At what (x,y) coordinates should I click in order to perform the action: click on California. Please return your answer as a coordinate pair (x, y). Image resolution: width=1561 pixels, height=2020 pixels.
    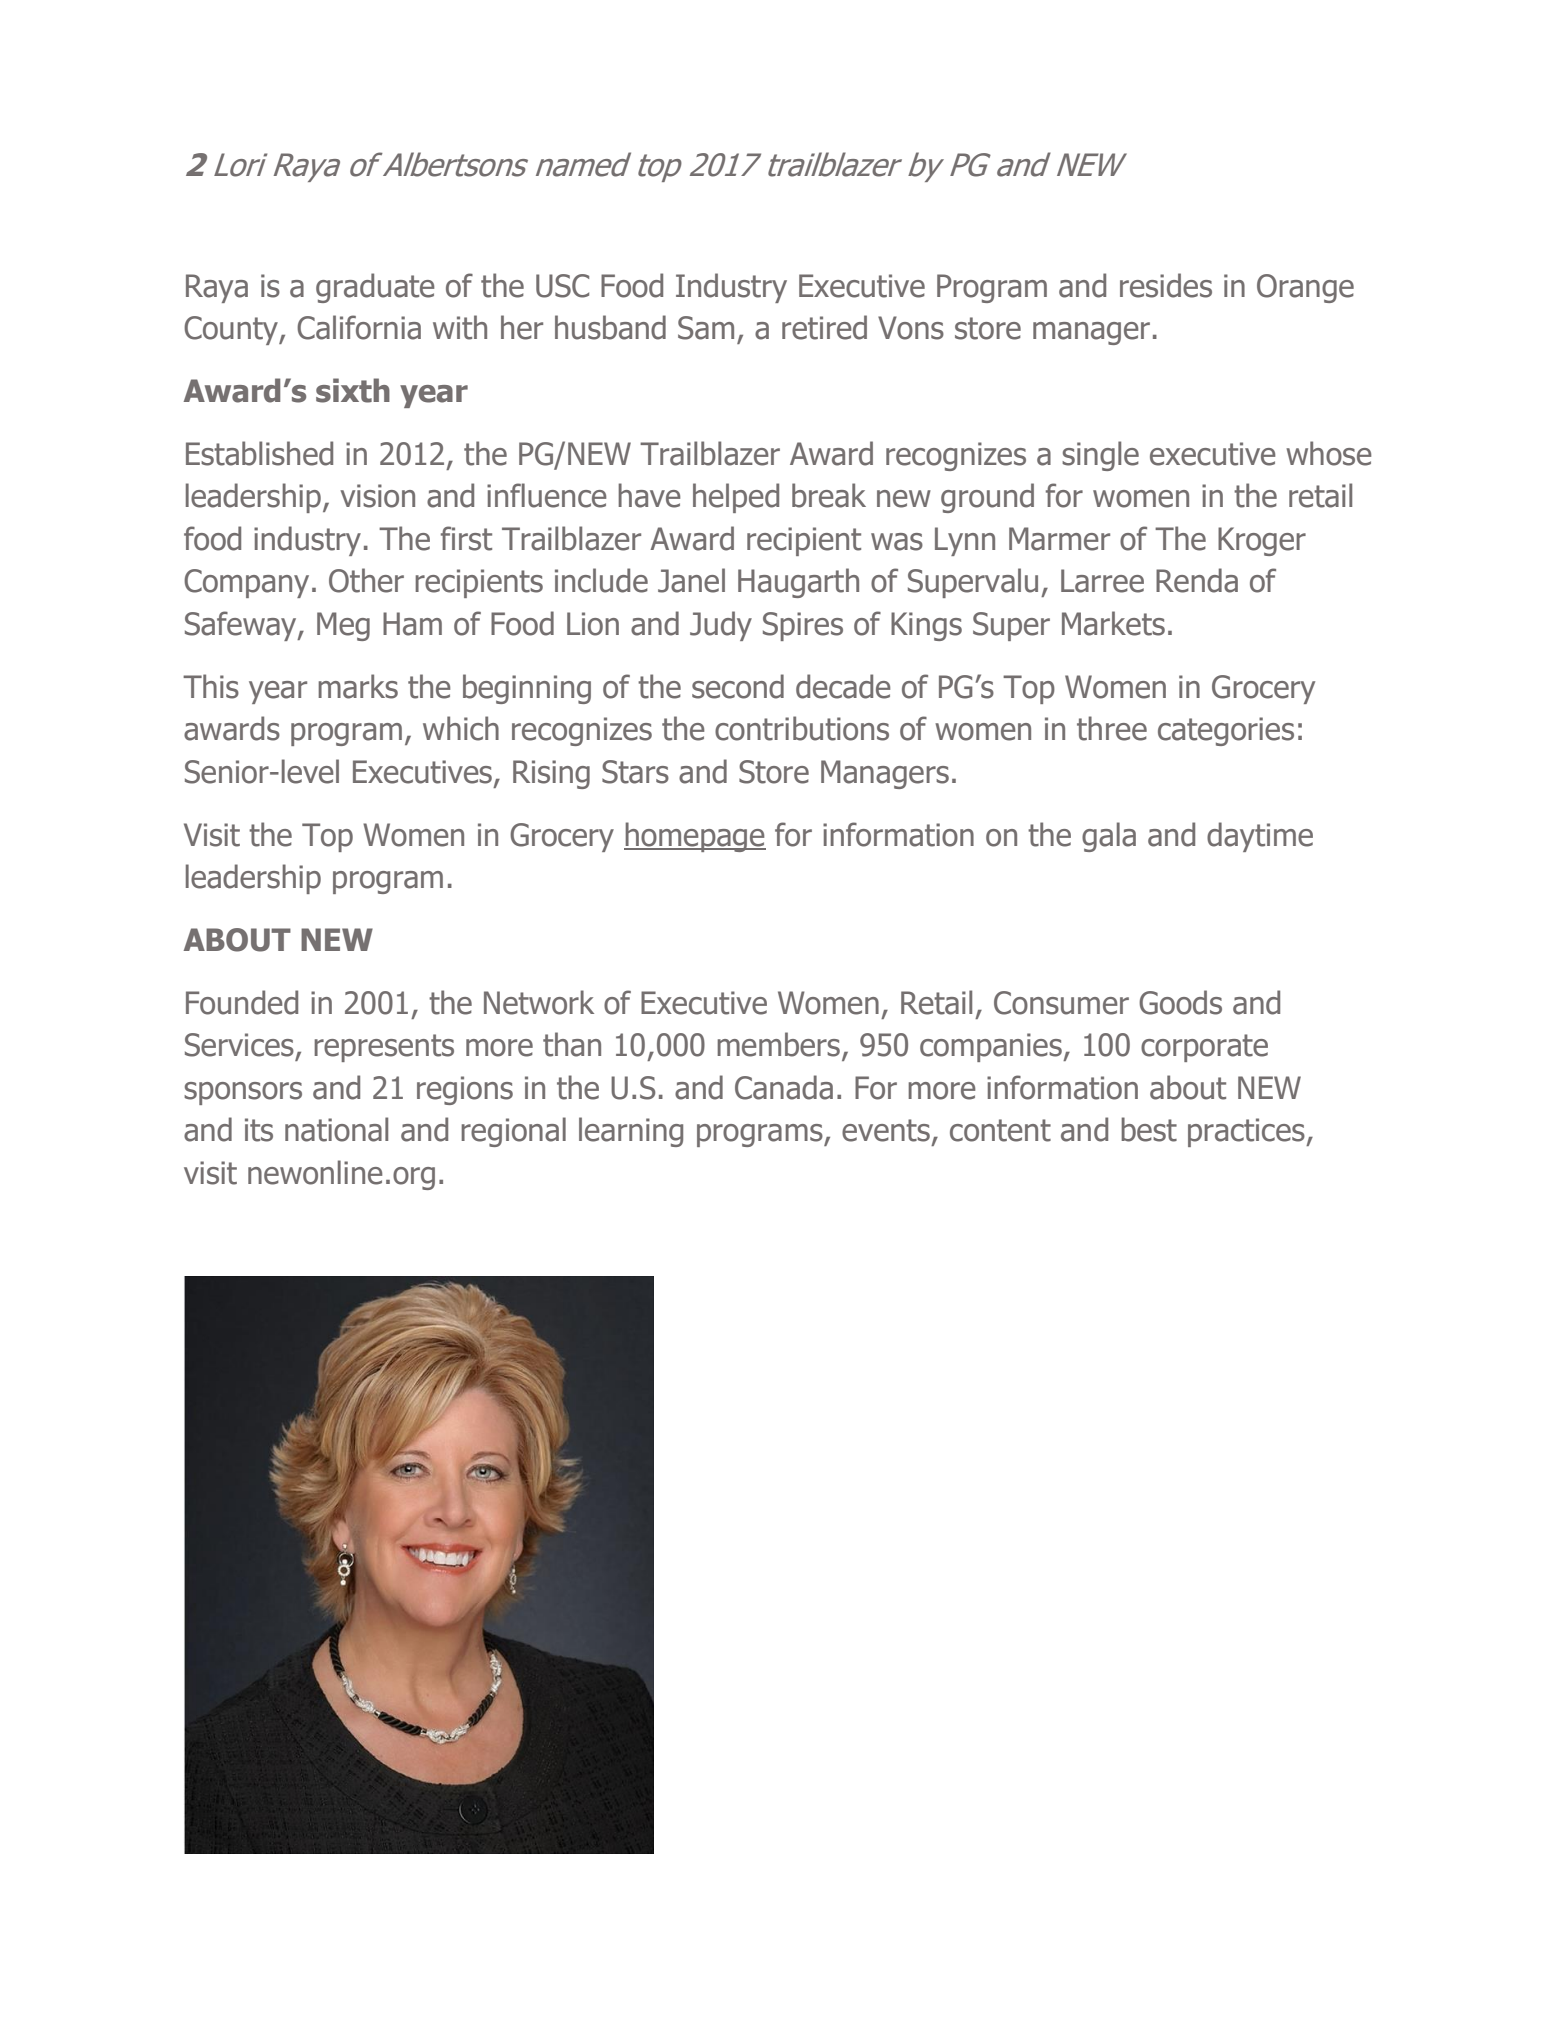
    Looking at the image, I should click on (359, 327).
